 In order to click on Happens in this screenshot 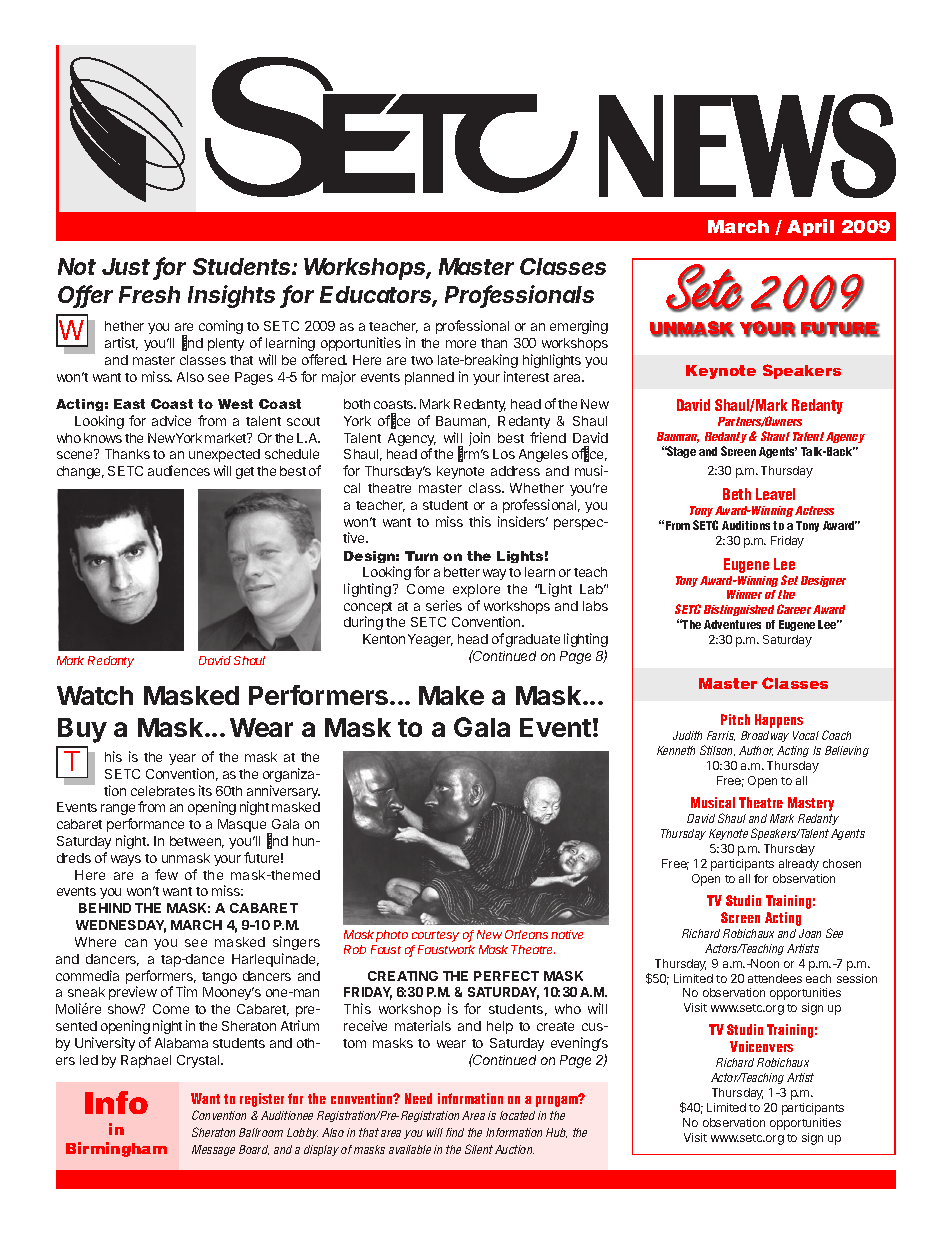, I will do `click(779, 721)`.
